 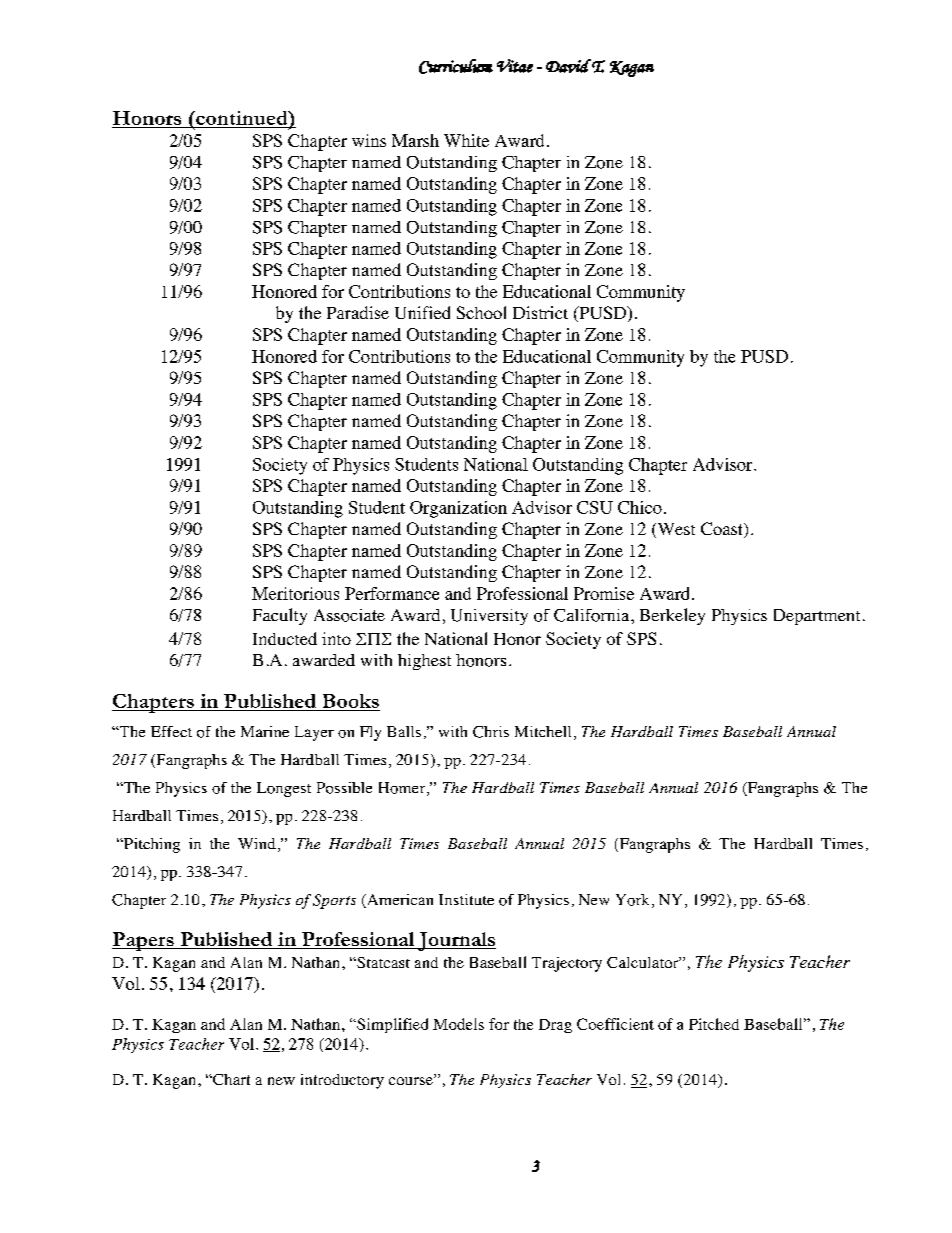 I want to click on Pitched, so click(x=714, y=1024).
